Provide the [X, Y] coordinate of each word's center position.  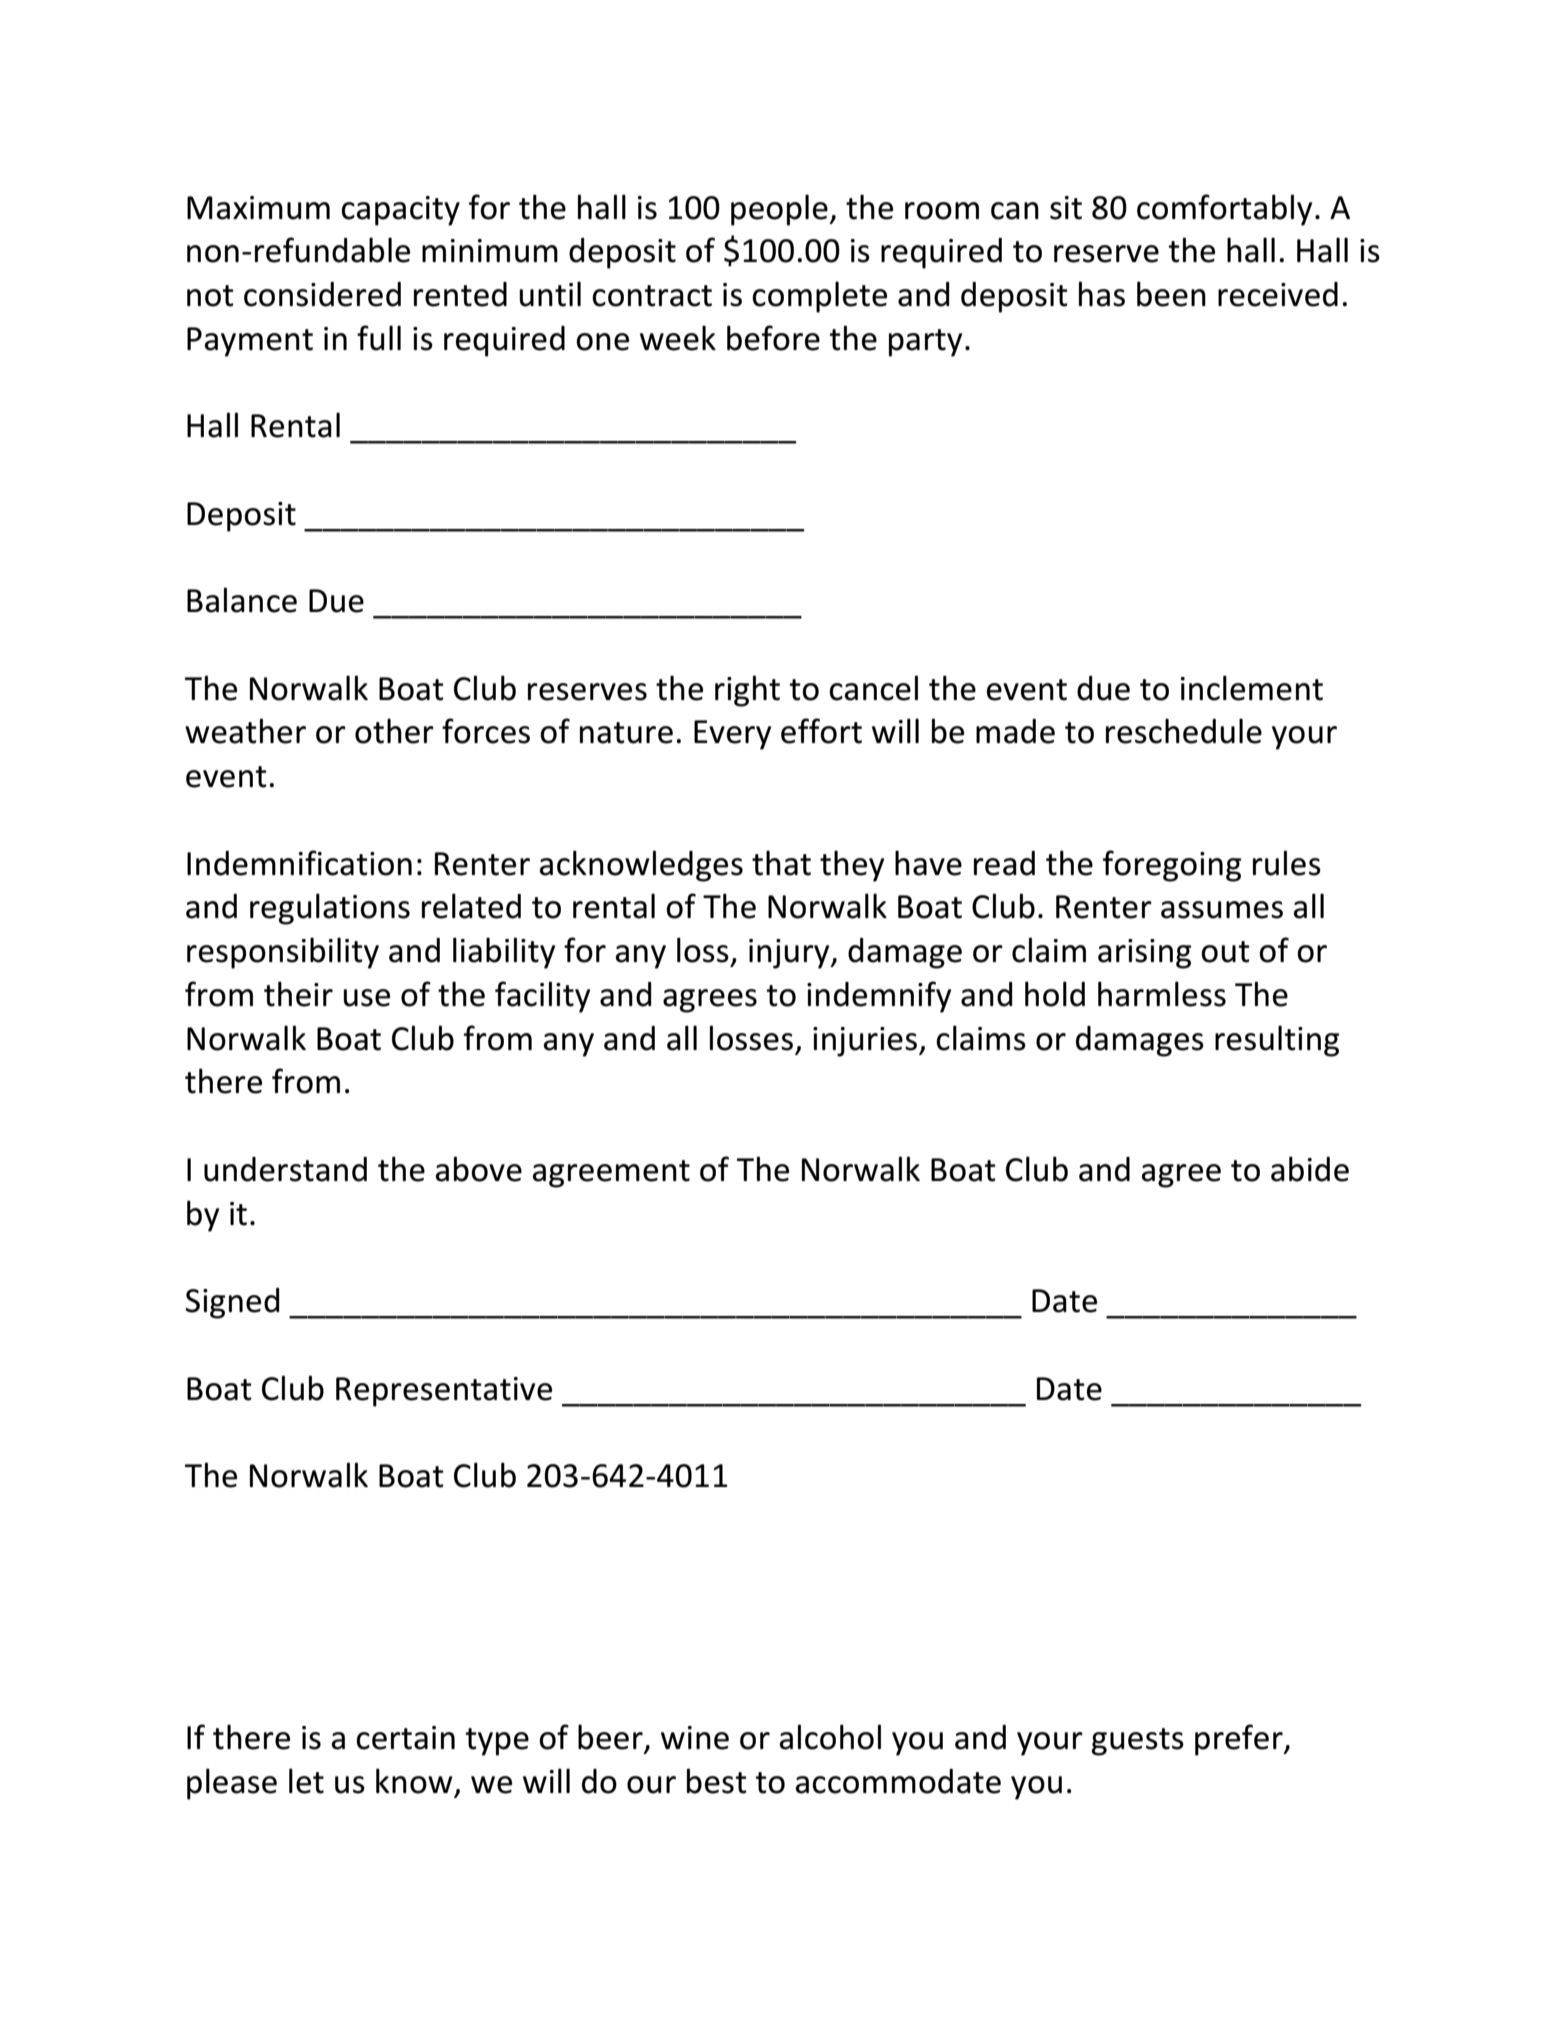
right [747, 691]
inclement [1252, 688]
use [366, 998]
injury [790, 954]
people [780, 210]
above [479, 1169]
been [1171, 294]
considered [322, 294]
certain [405, 1738]
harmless [1162, 994]
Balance [242, 600]
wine [695, 1738]
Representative [444, 1392]
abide [1310, 1169]
